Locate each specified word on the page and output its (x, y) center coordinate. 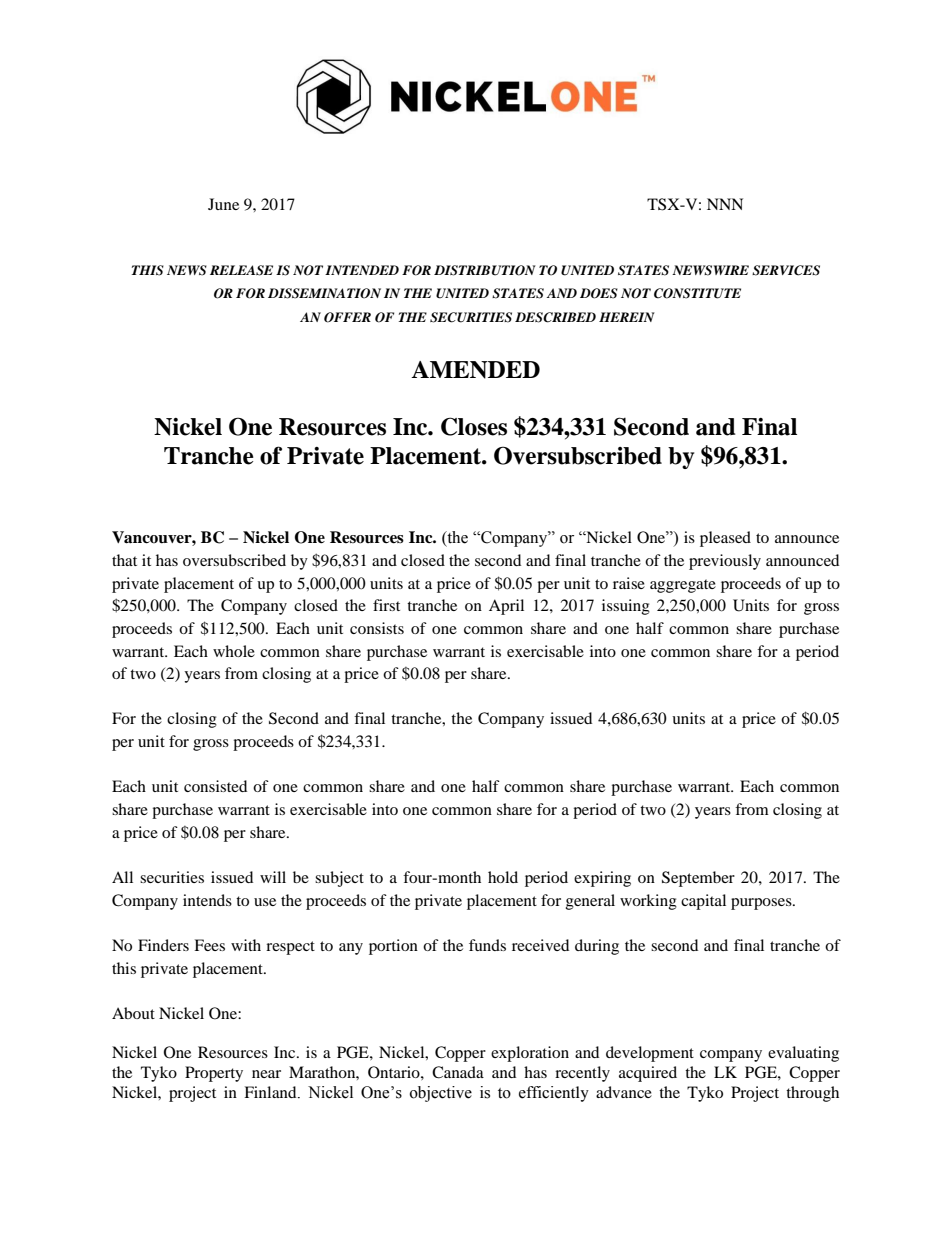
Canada (458, 1072)
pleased (725, 539)
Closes (474, 426)
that (124, 560)
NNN (725, 204)
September (698, 879)
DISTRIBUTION (485, 270)
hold (503, 877)
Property (214, 1074)
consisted (215, 786)
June (223, 204)
